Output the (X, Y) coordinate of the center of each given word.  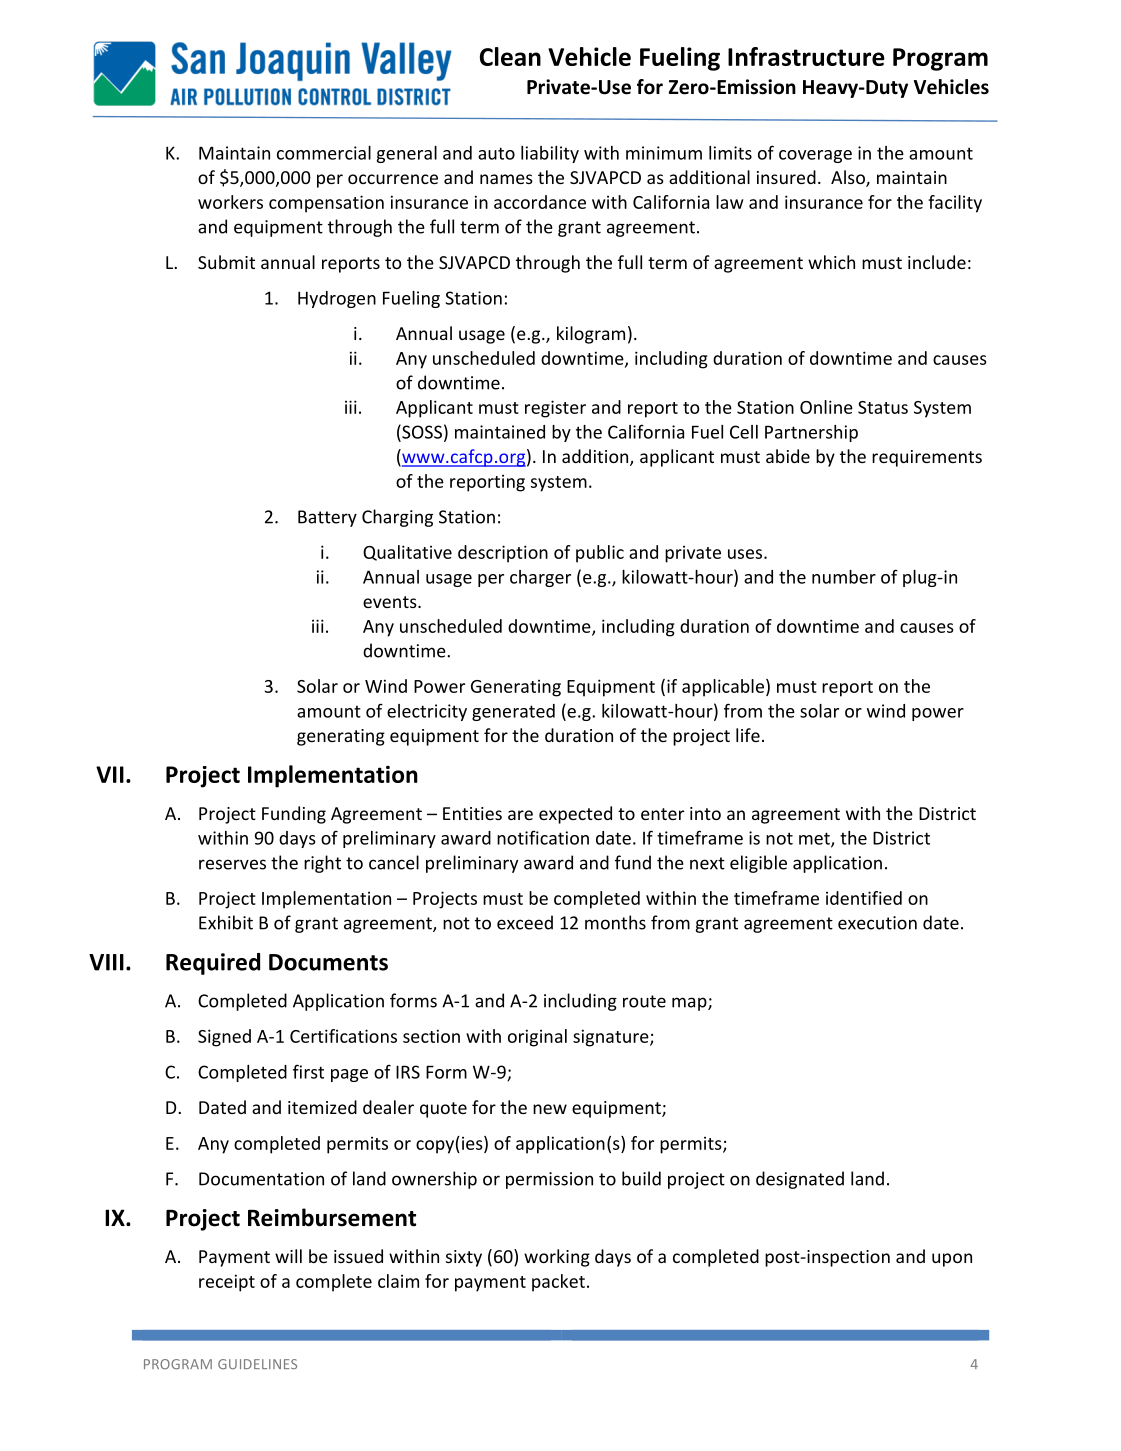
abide (788, 456)
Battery (327, 518)
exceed (525, 922)
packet (558, 1283)
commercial (324, 153)
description (503, 554)
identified (864, 898)
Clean (510, 56)
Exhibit (226, 922)
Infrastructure (806, 56)
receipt (227, 1283)
